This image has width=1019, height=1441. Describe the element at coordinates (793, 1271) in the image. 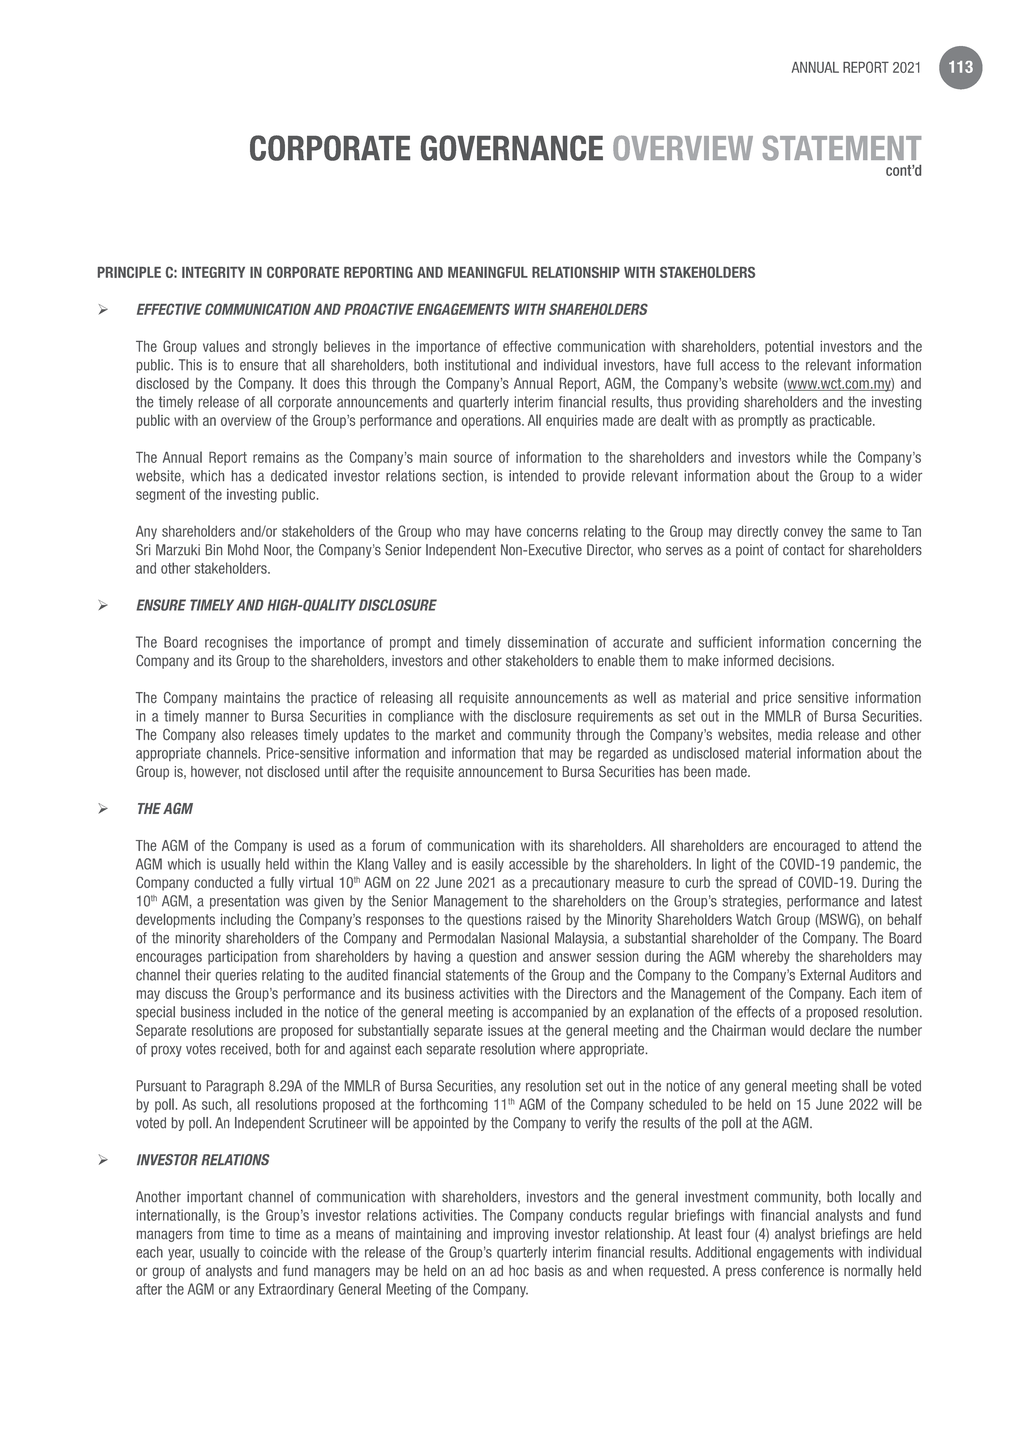

I see `conference` at that location.
